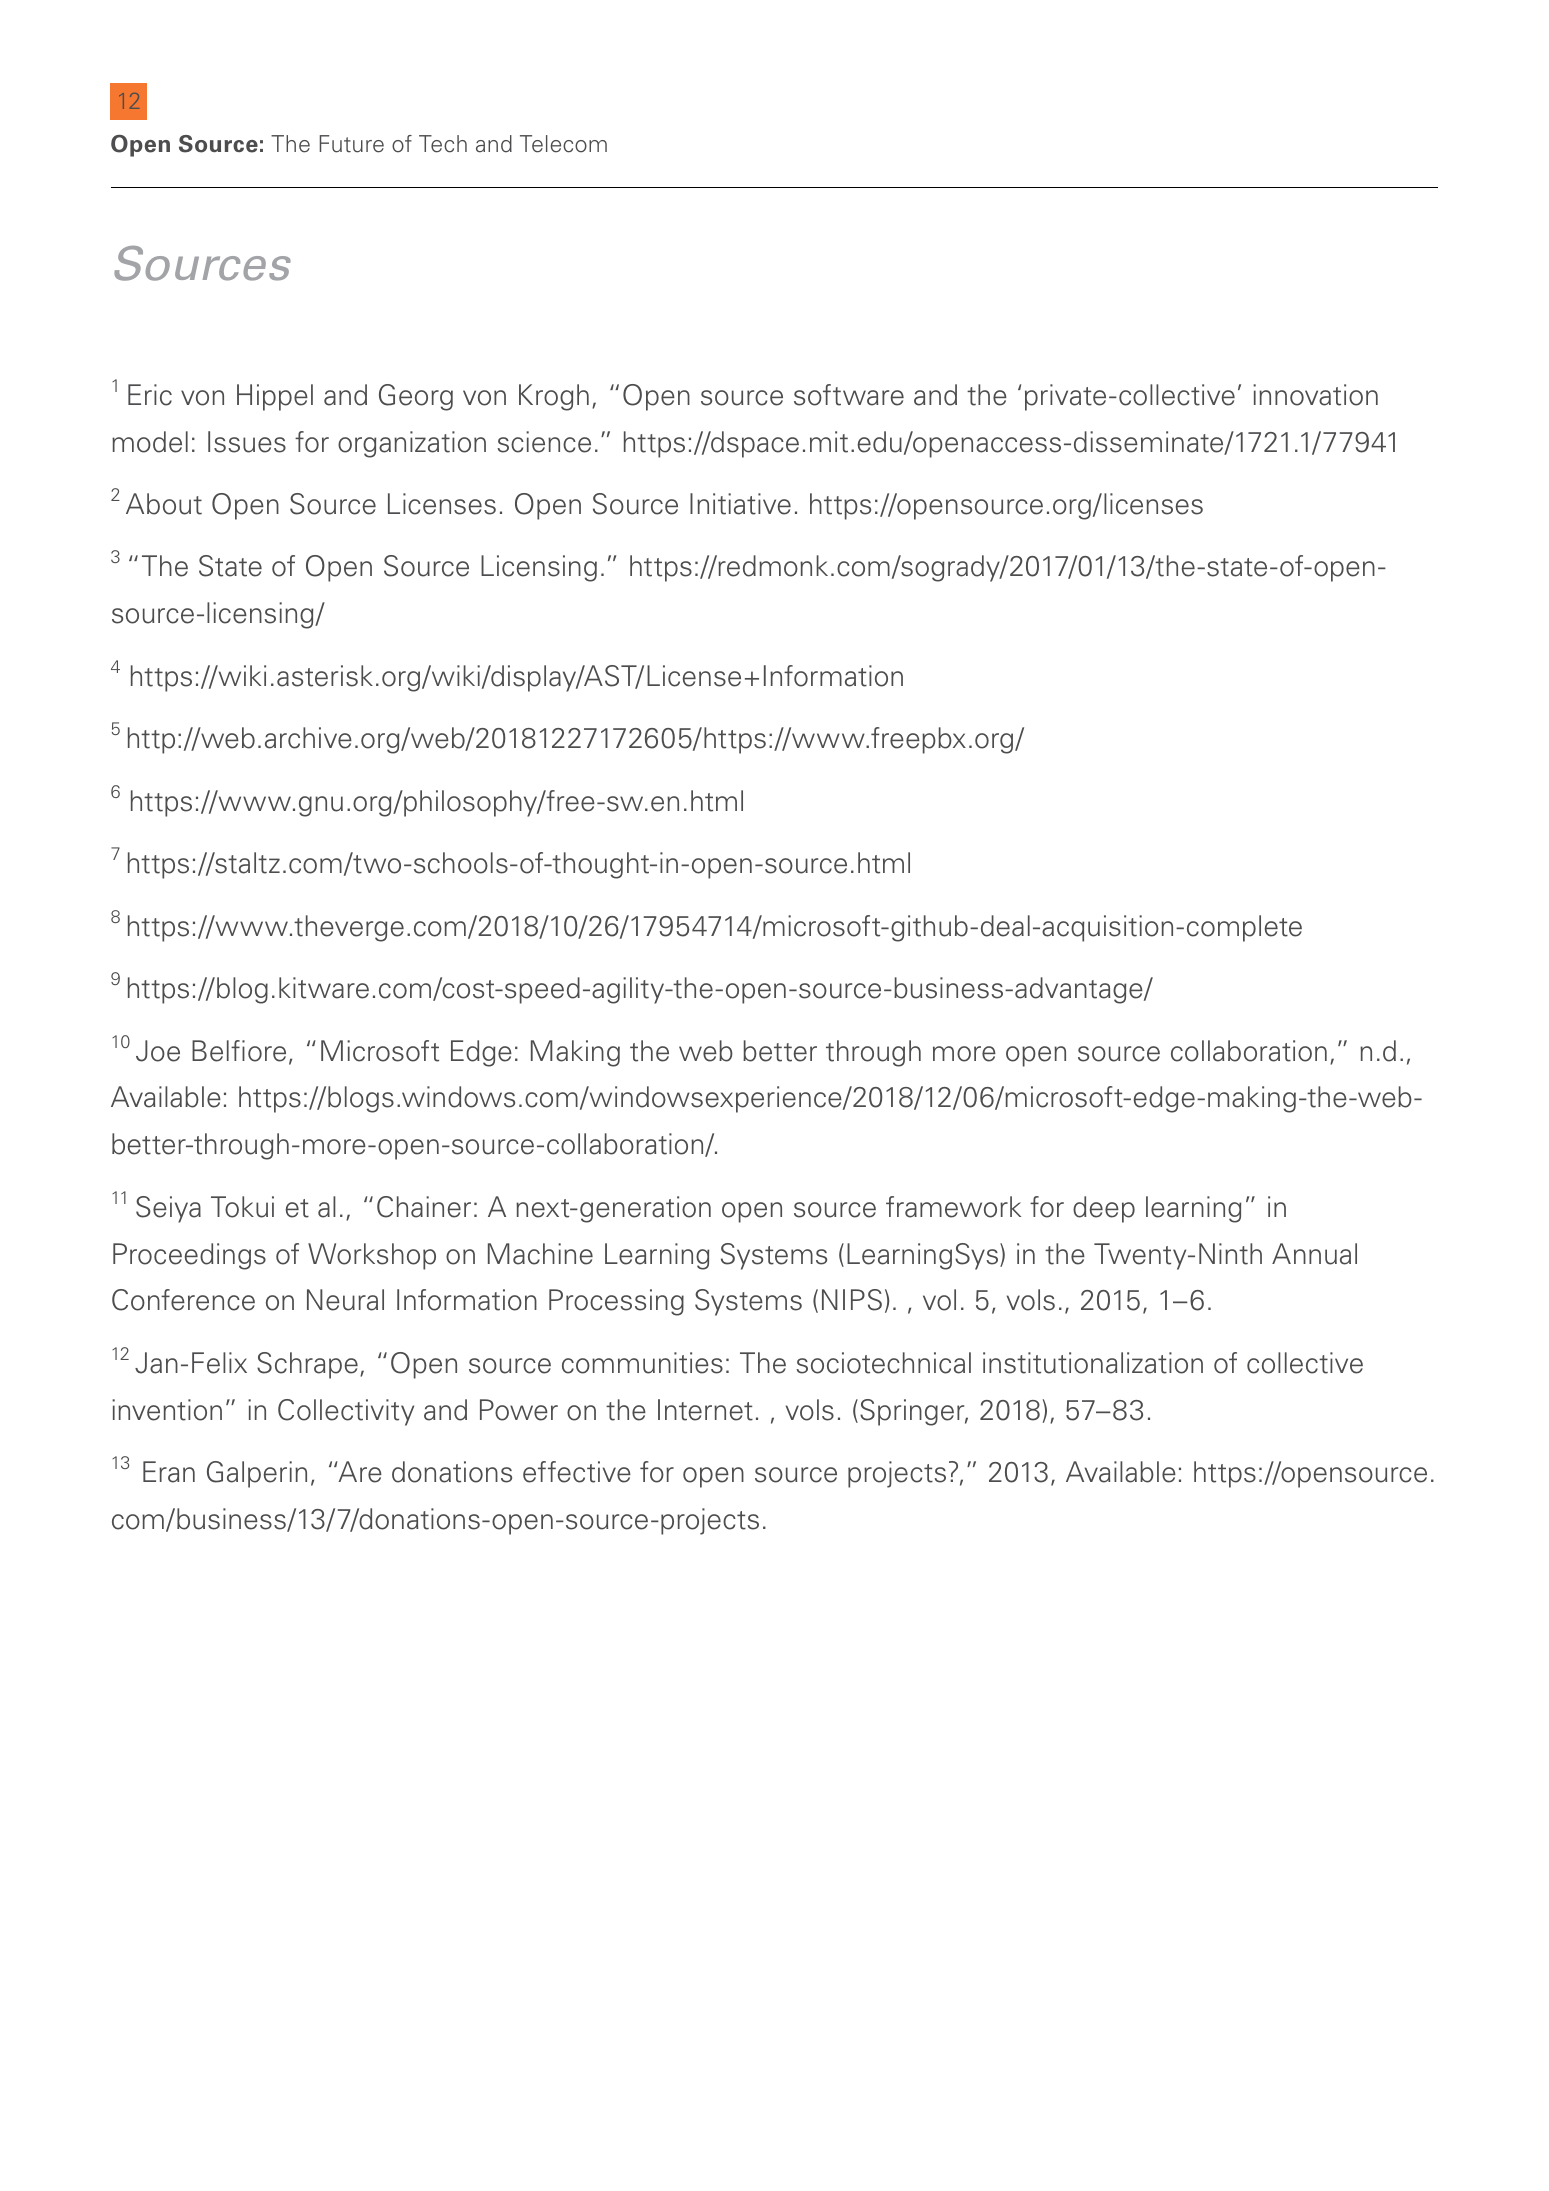 This screenshot has width=1549, height=2191. What do you see at coordinates (164, 504) in the screenshot?
I see `About` at bounding box center [164, 504].
